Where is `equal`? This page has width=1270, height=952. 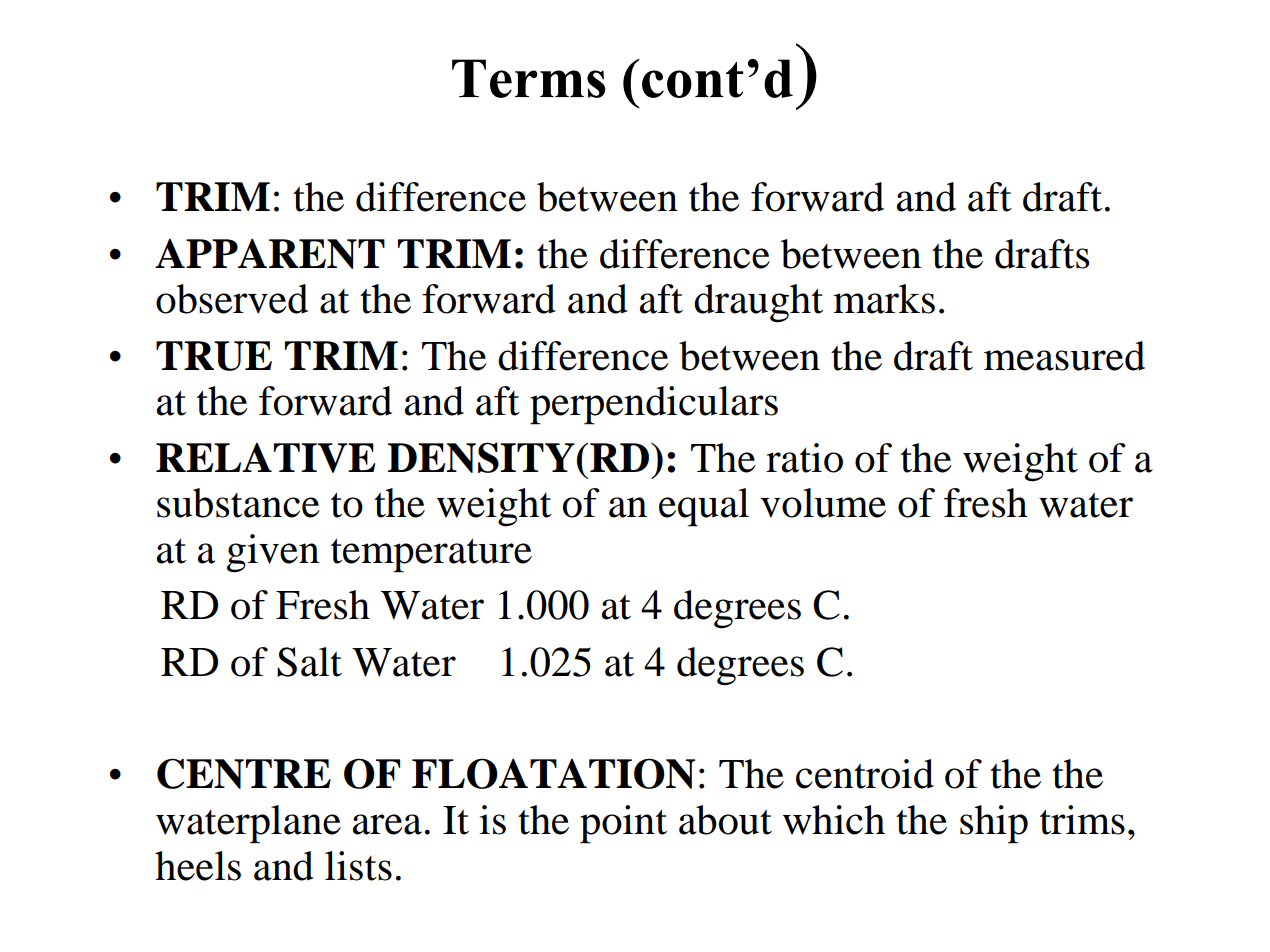 equal is located at coordinates (704, 507).
